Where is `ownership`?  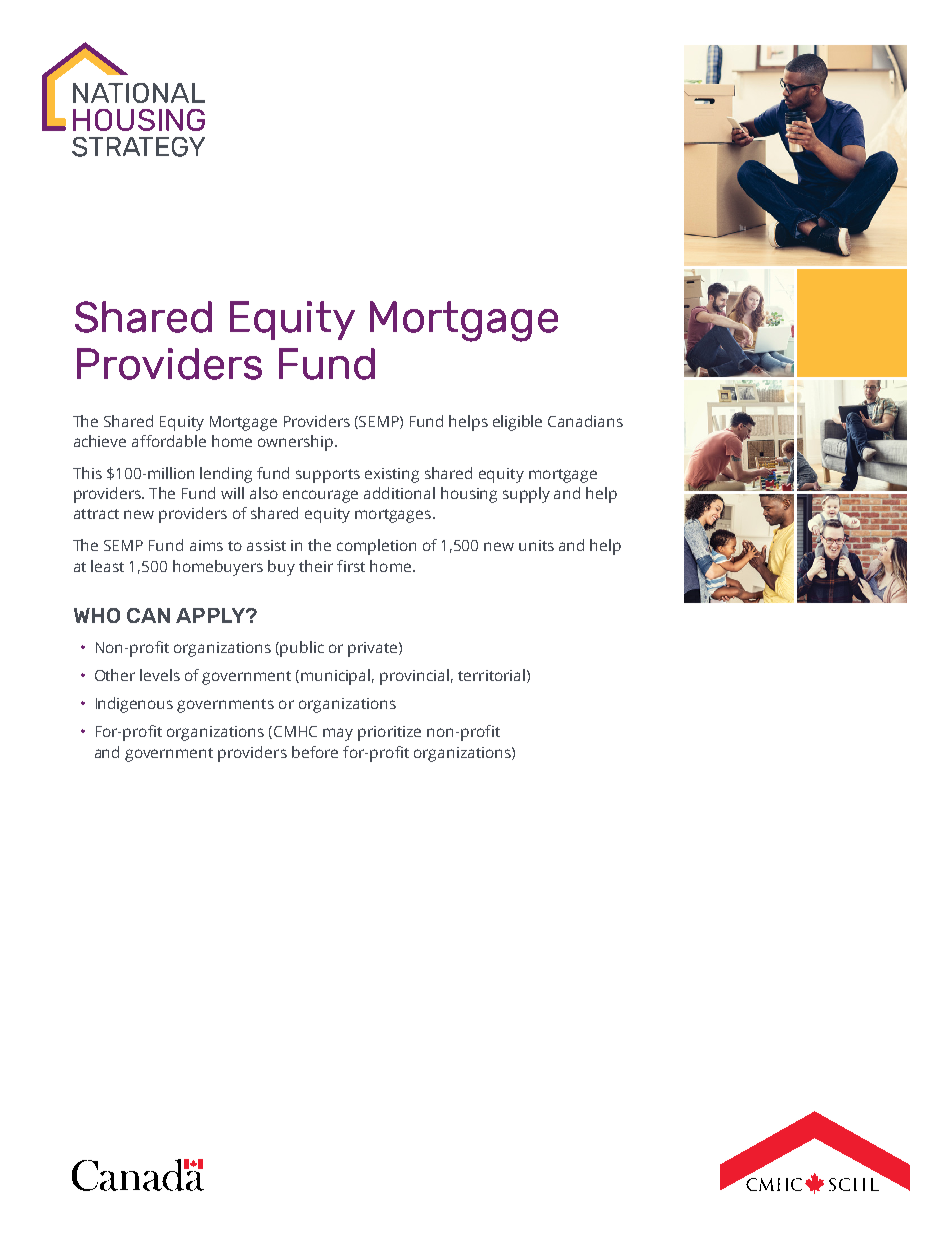
ownership is located at coordinates (295, 443).
